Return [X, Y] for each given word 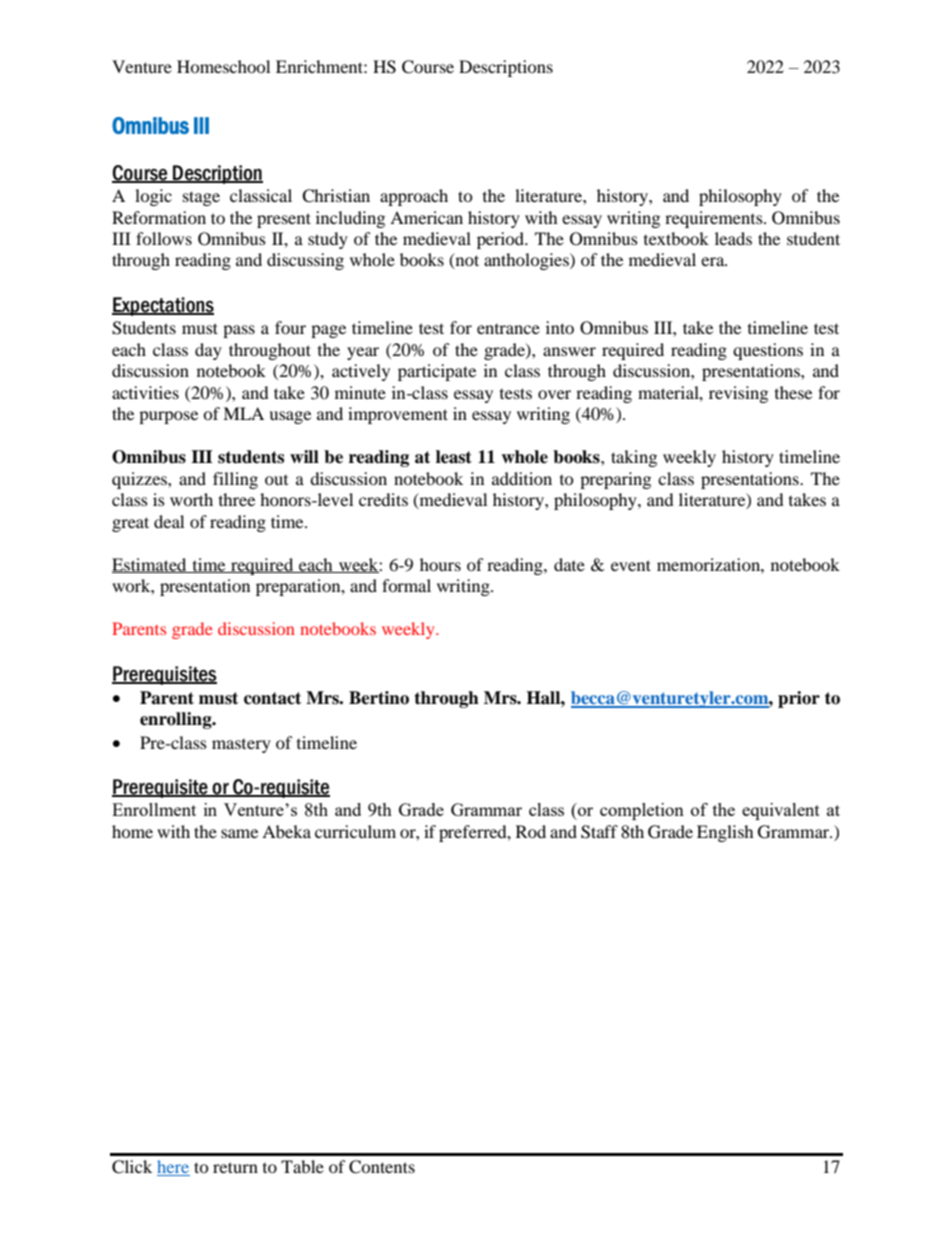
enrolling [177, 720]
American [426, 217]
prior [799, 699]
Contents [382, 1167]
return [235, 1167]
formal [406, 585]
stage [201, 198]
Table [302, 1166]
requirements [715, 219]
